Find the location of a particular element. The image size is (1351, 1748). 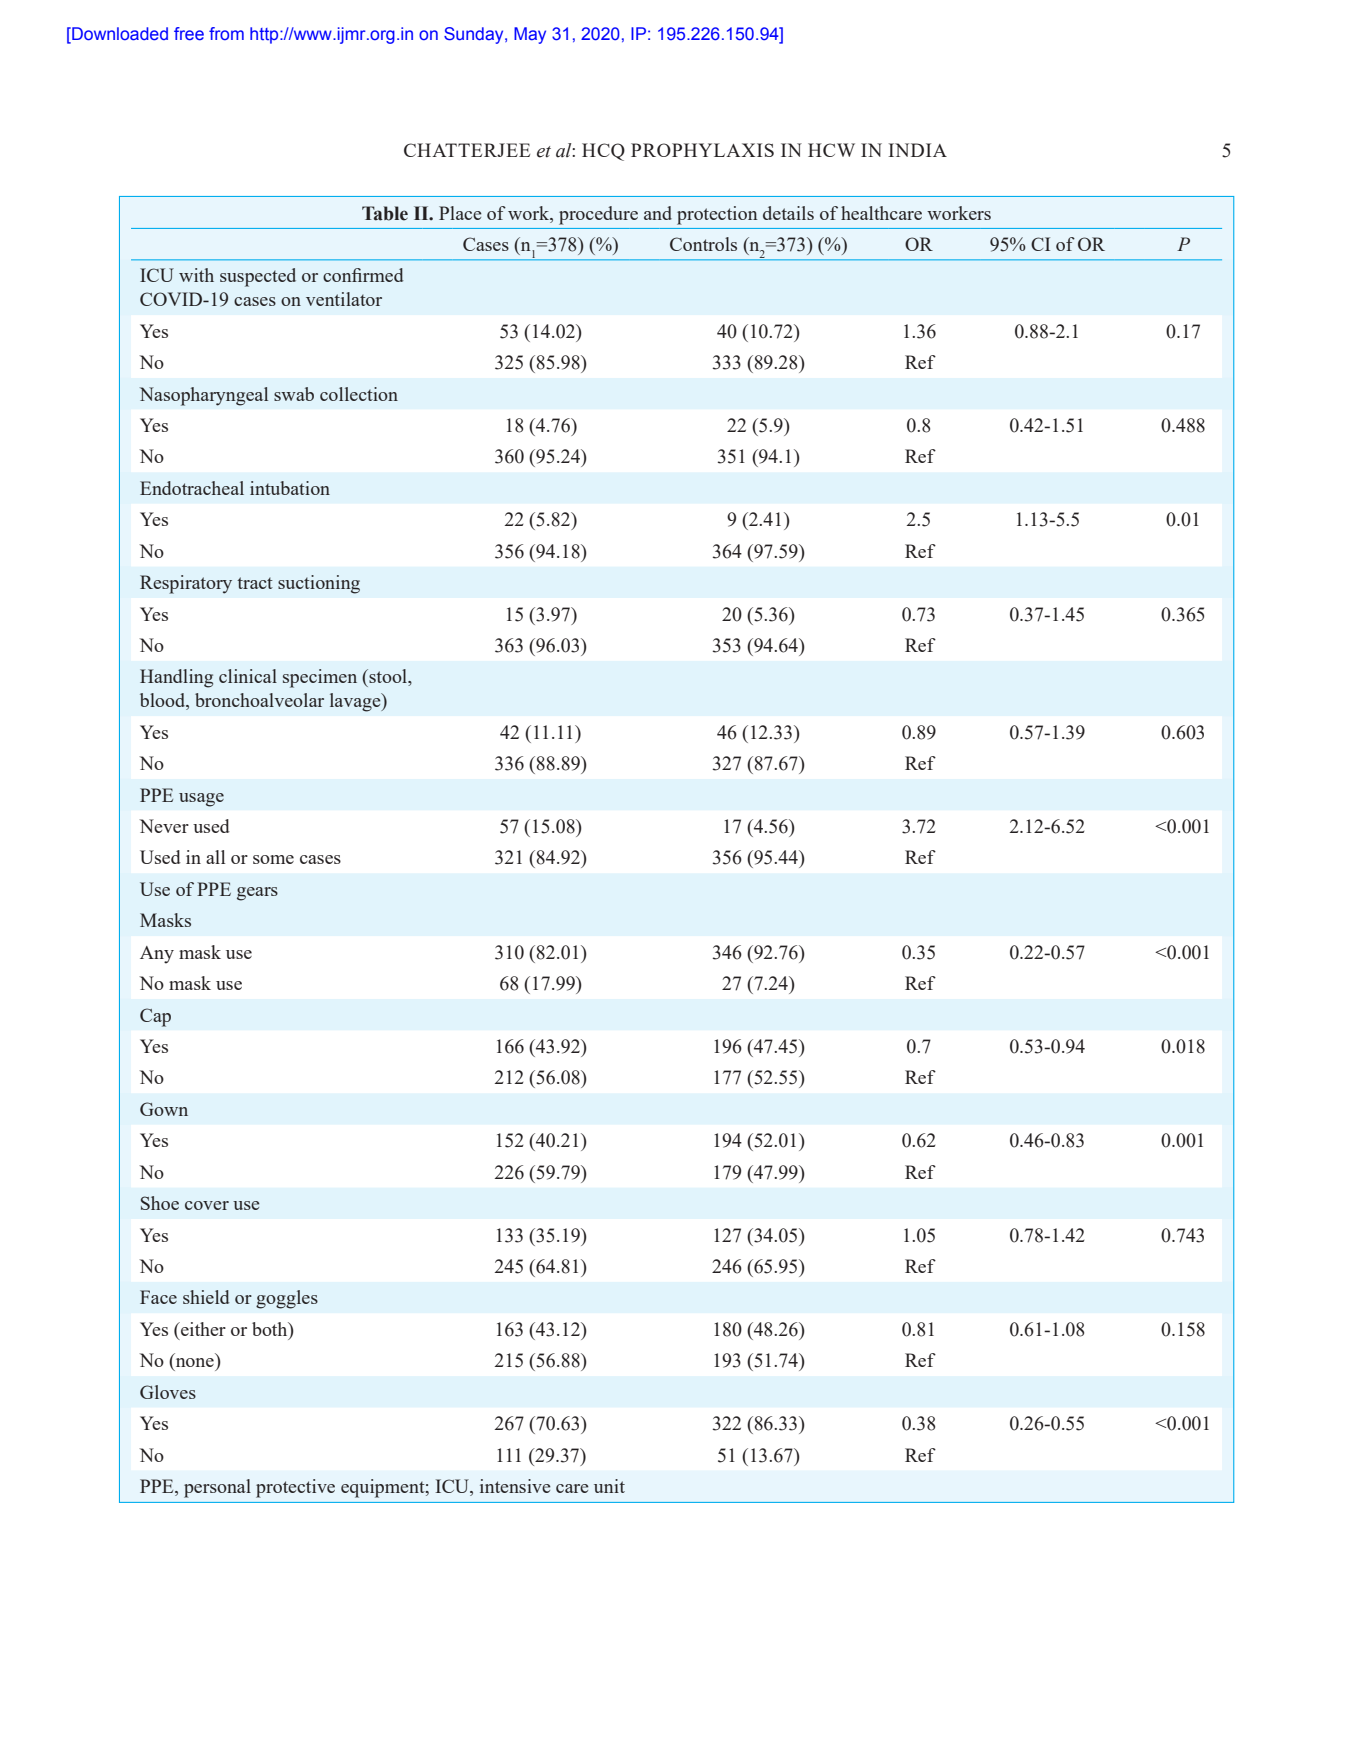

Controls is located at coordinates (703, 244).
